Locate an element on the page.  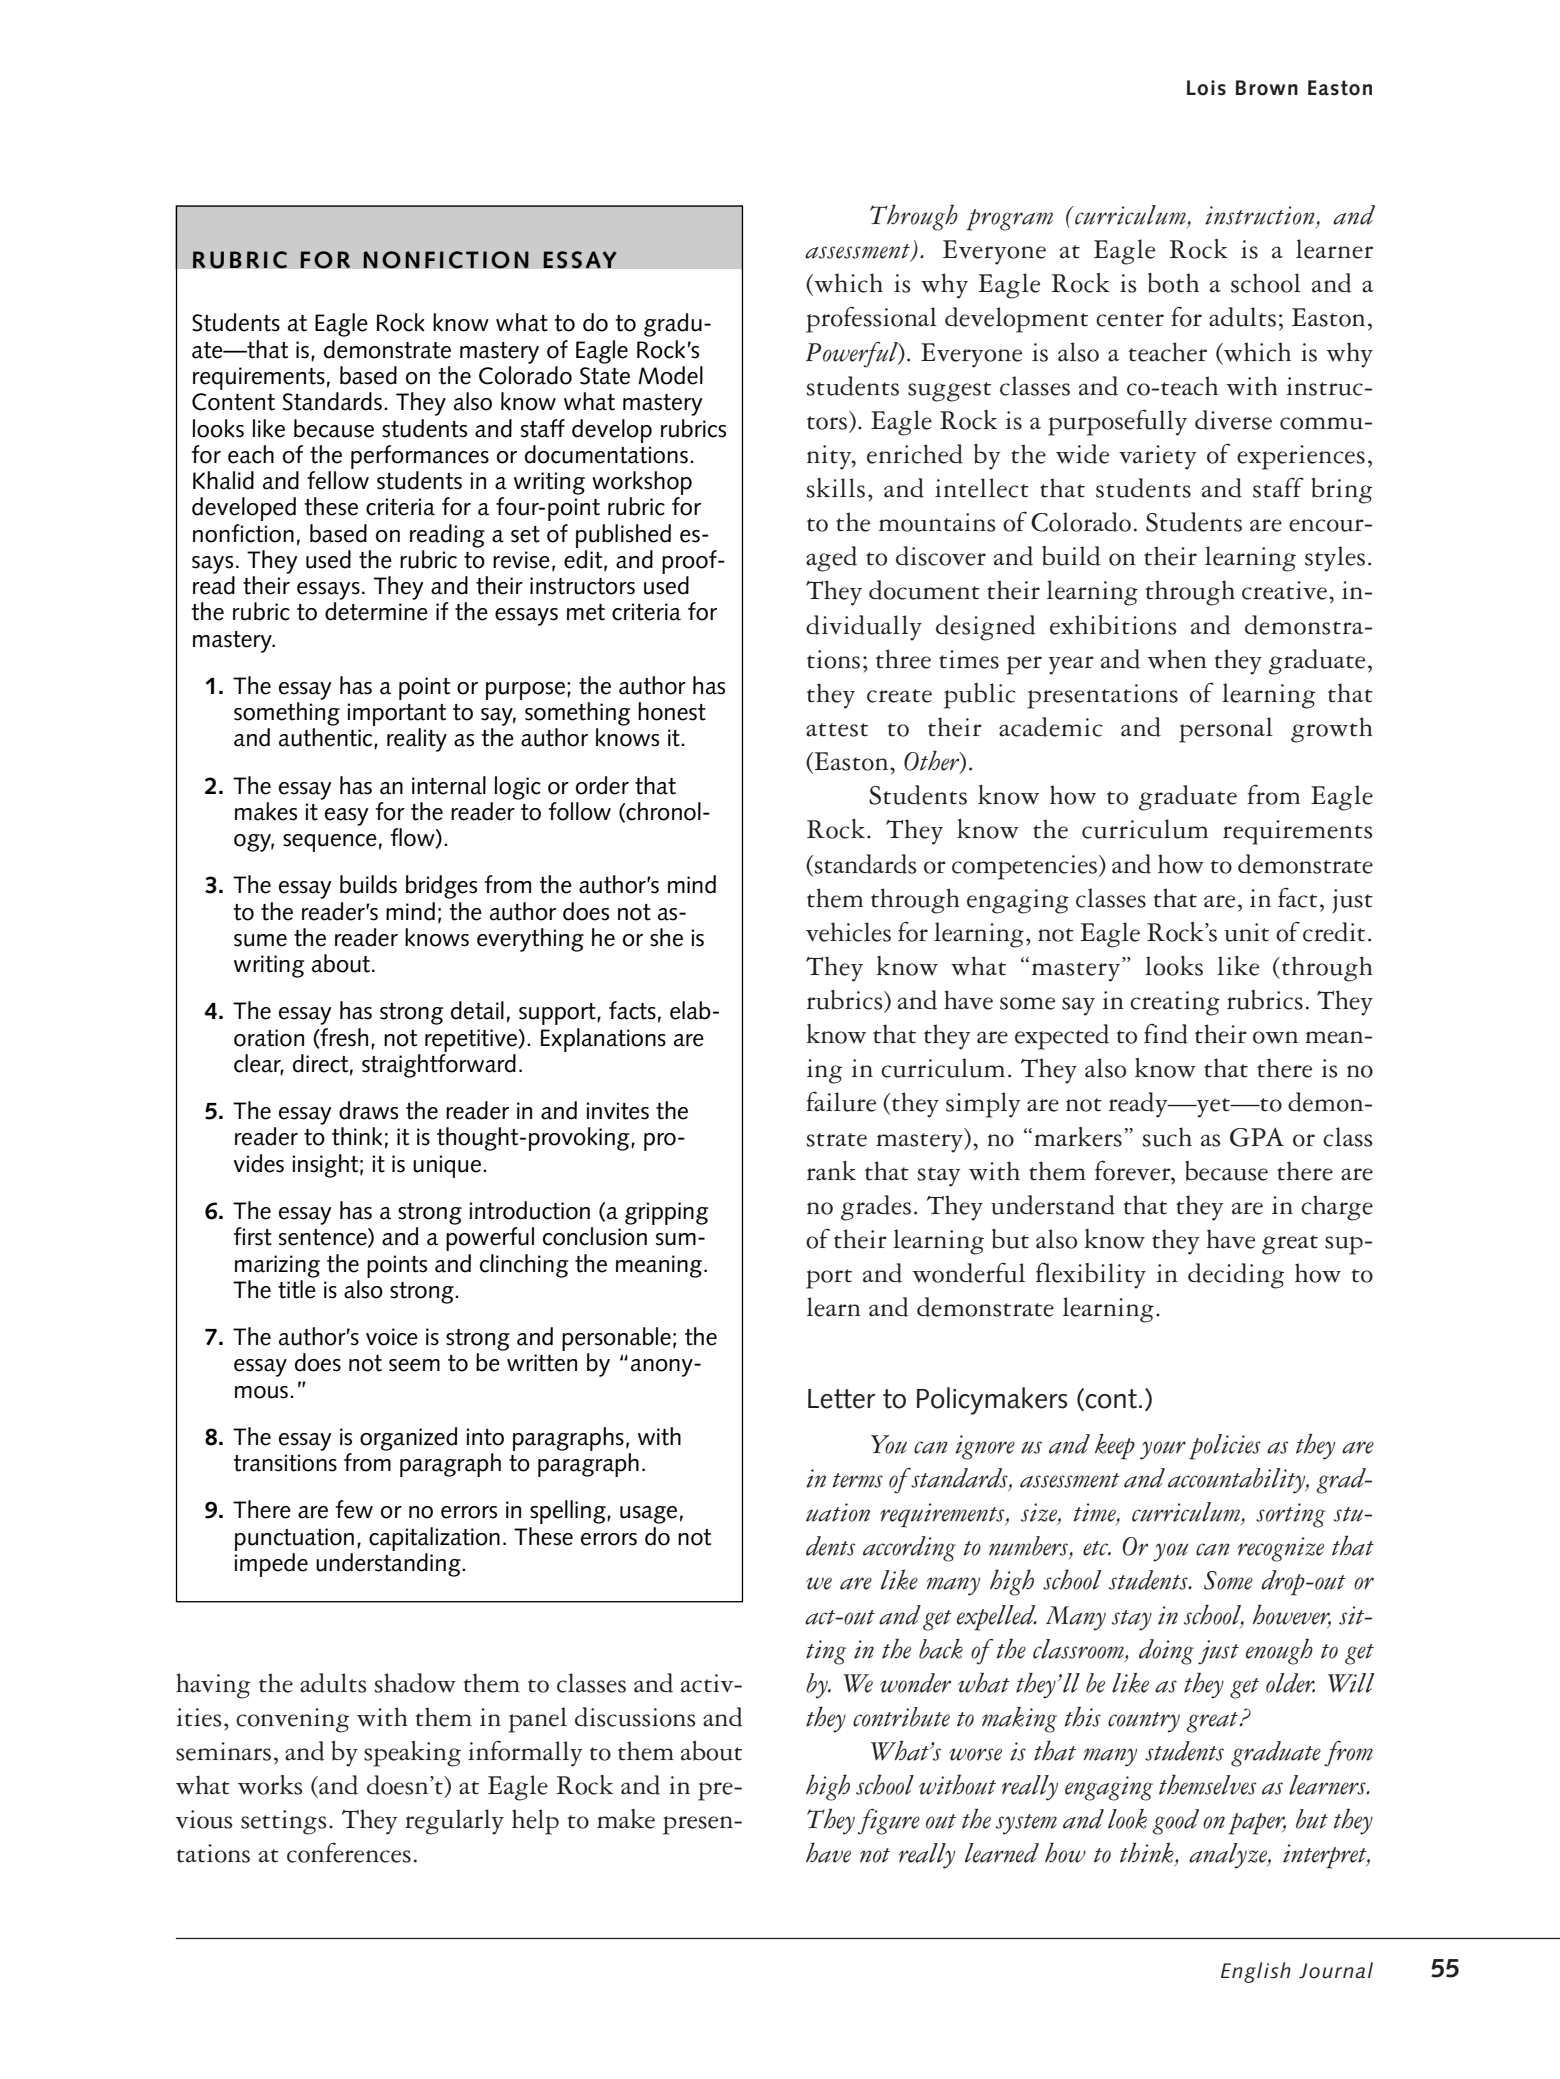
Lois is located at coordinates (1206, 88).
